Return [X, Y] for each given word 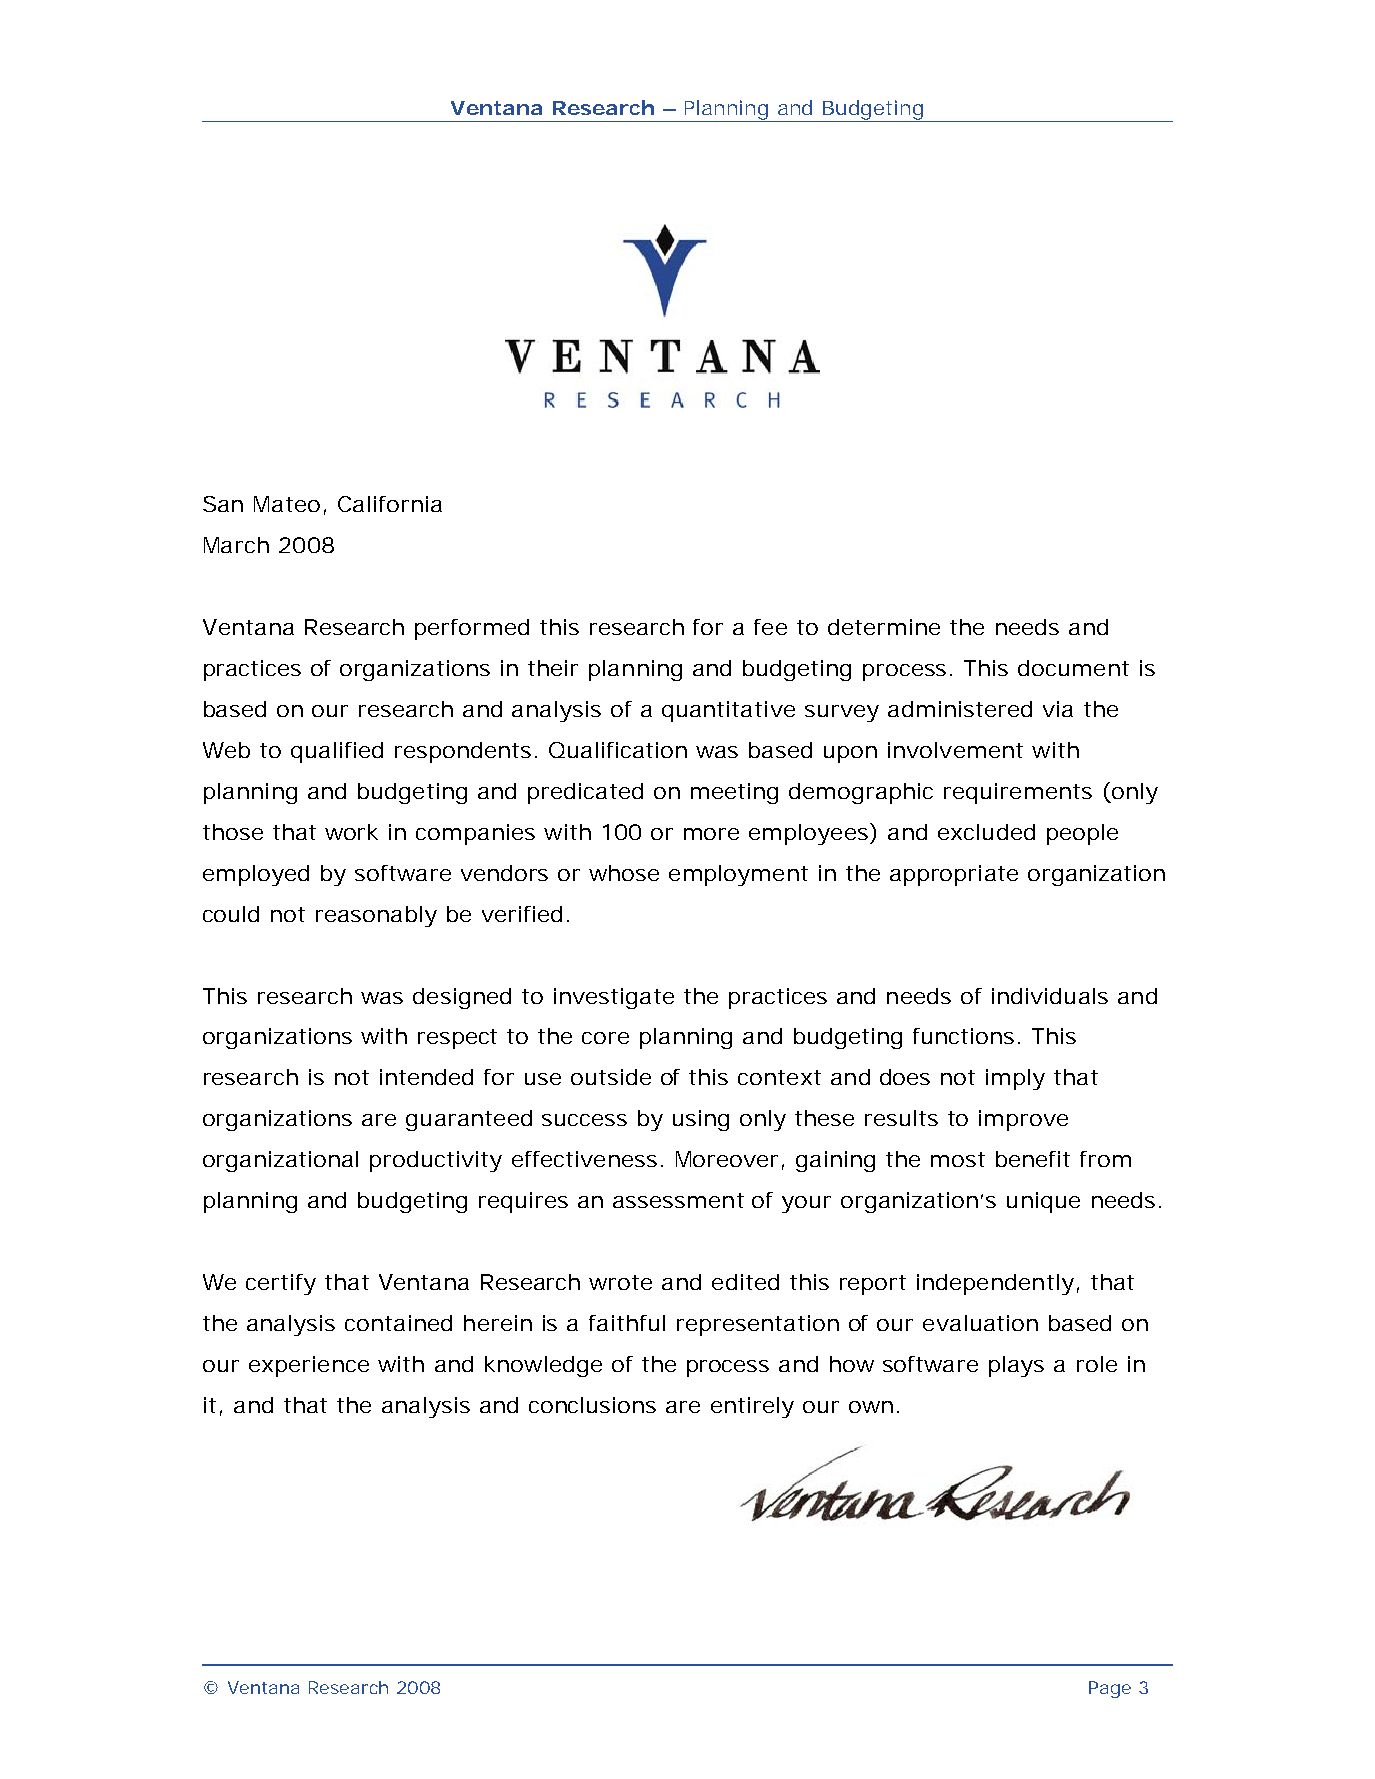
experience [309, 1366]
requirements [1018, 793]
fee [770, 627]
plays [1016, 1366]
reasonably [376, 916]
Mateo [287, 504]
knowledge [543, 1366]
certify [281, 1284]
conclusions [592, 1405]
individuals [1050, 996]
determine [884, 627]
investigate [614, 998]
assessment [678, 1200]
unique [1043, 1202]
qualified [337, 752]
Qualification [618, 750]
